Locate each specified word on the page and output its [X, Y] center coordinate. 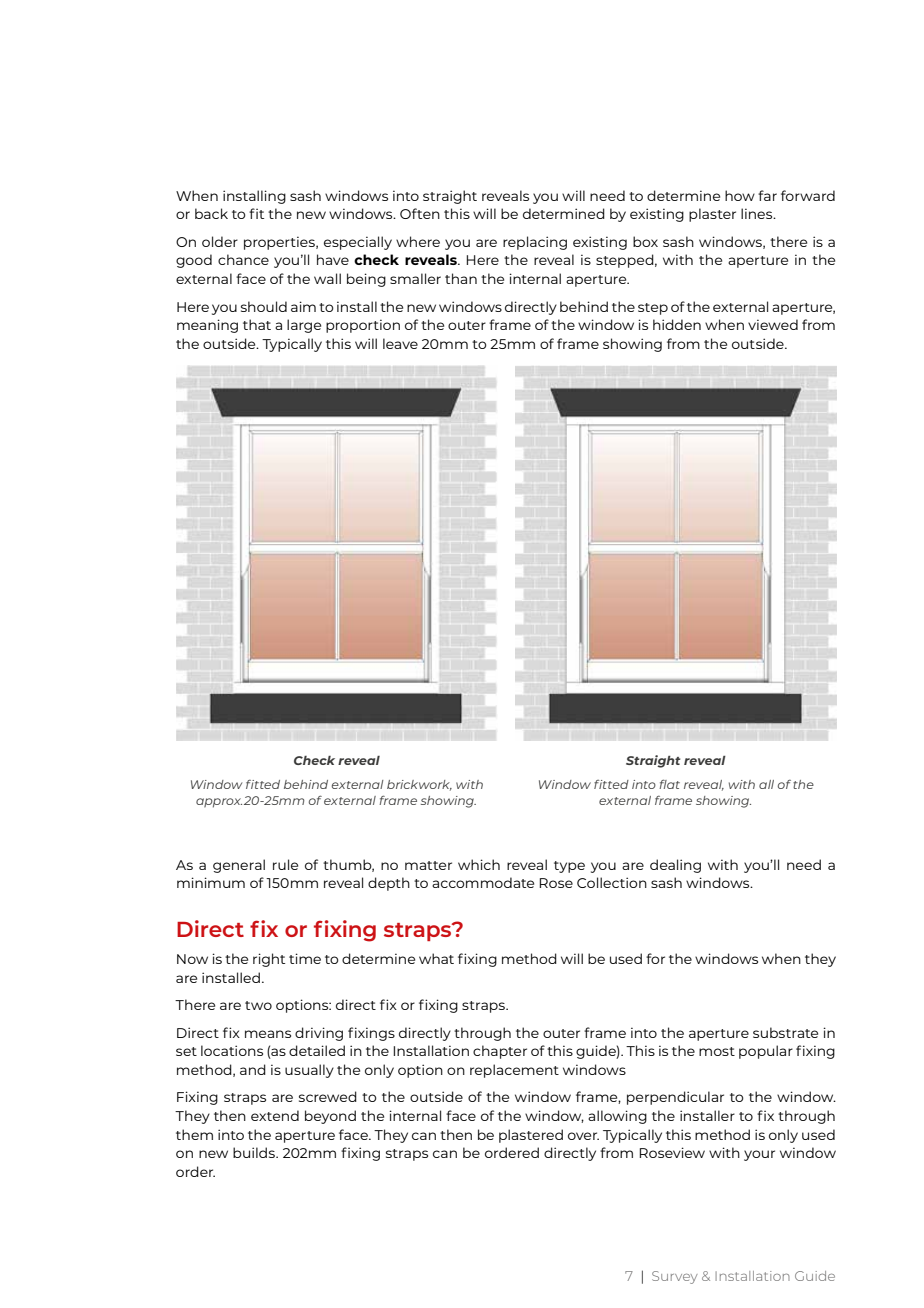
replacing [535, 243]
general [239, 866]
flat [669, 784]
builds [255, 1152]
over [583, 1136]
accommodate [483, 882]
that [257, 324]
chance [243, 259]
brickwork [419, 785]
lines [758, 213]
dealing [675, 866]
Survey [675, 1277]
